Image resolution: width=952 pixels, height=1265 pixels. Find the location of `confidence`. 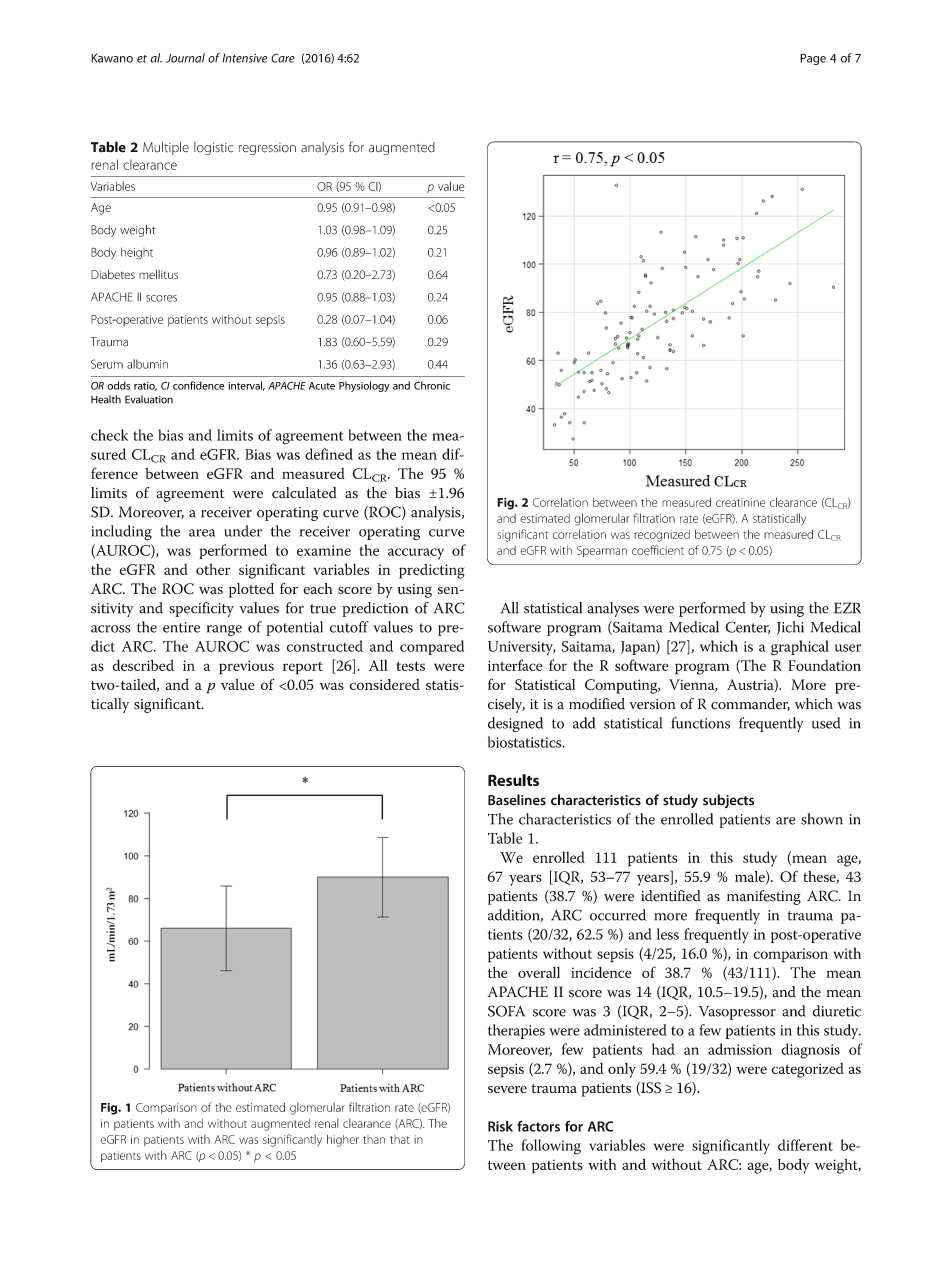

confidence is located at coordinates (199, 385).
